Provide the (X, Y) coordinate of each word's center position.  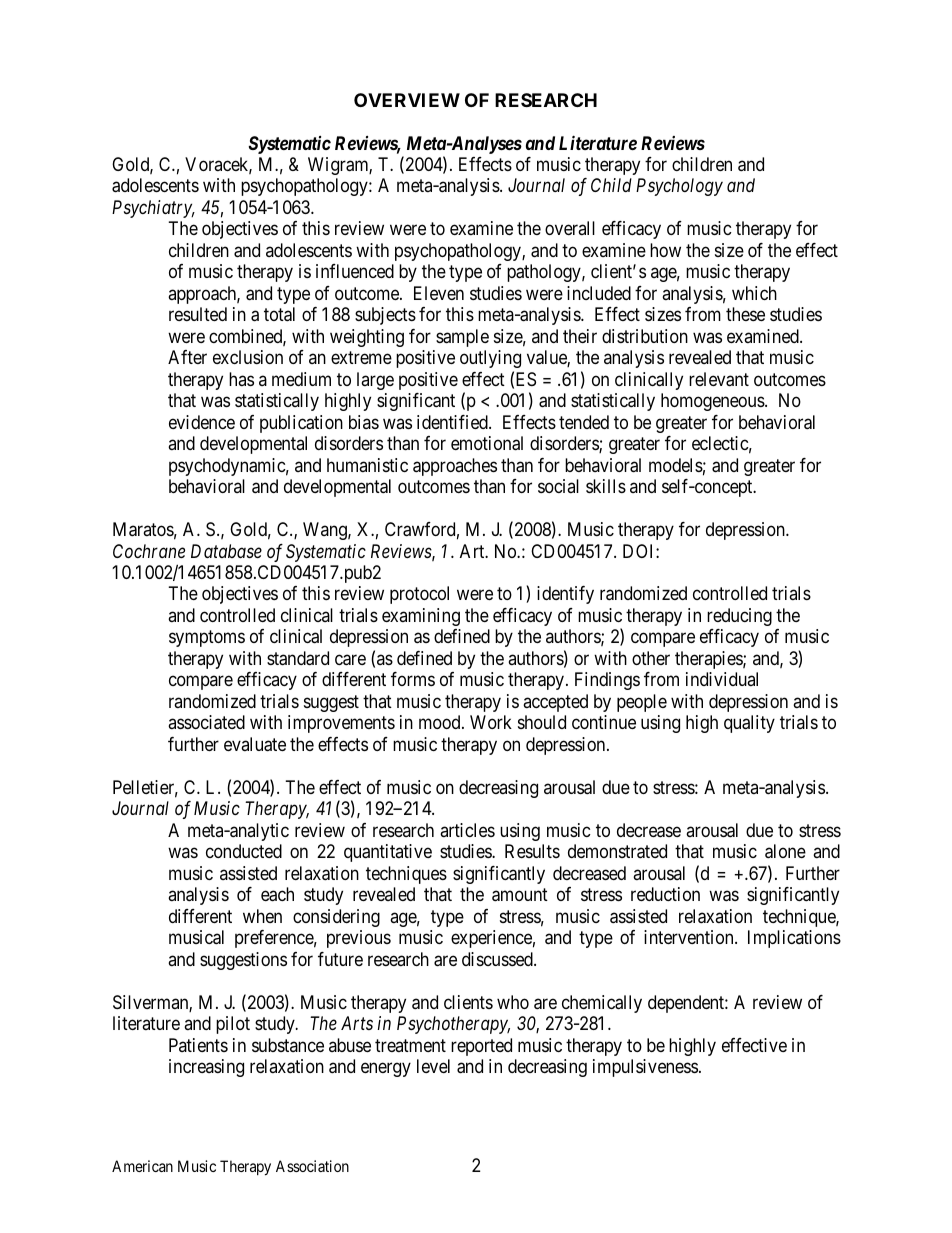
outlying (490, 359)
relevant (719, 379)
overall (570, 228)
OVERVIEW (407, 100)
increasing (206, 1068)
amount (520, 895)
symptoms (207, 639)
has (241, 379)
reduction (665, 894)
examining (421, 617)
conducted (244, 851)
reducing (739, 617)
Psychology (679, 187)
